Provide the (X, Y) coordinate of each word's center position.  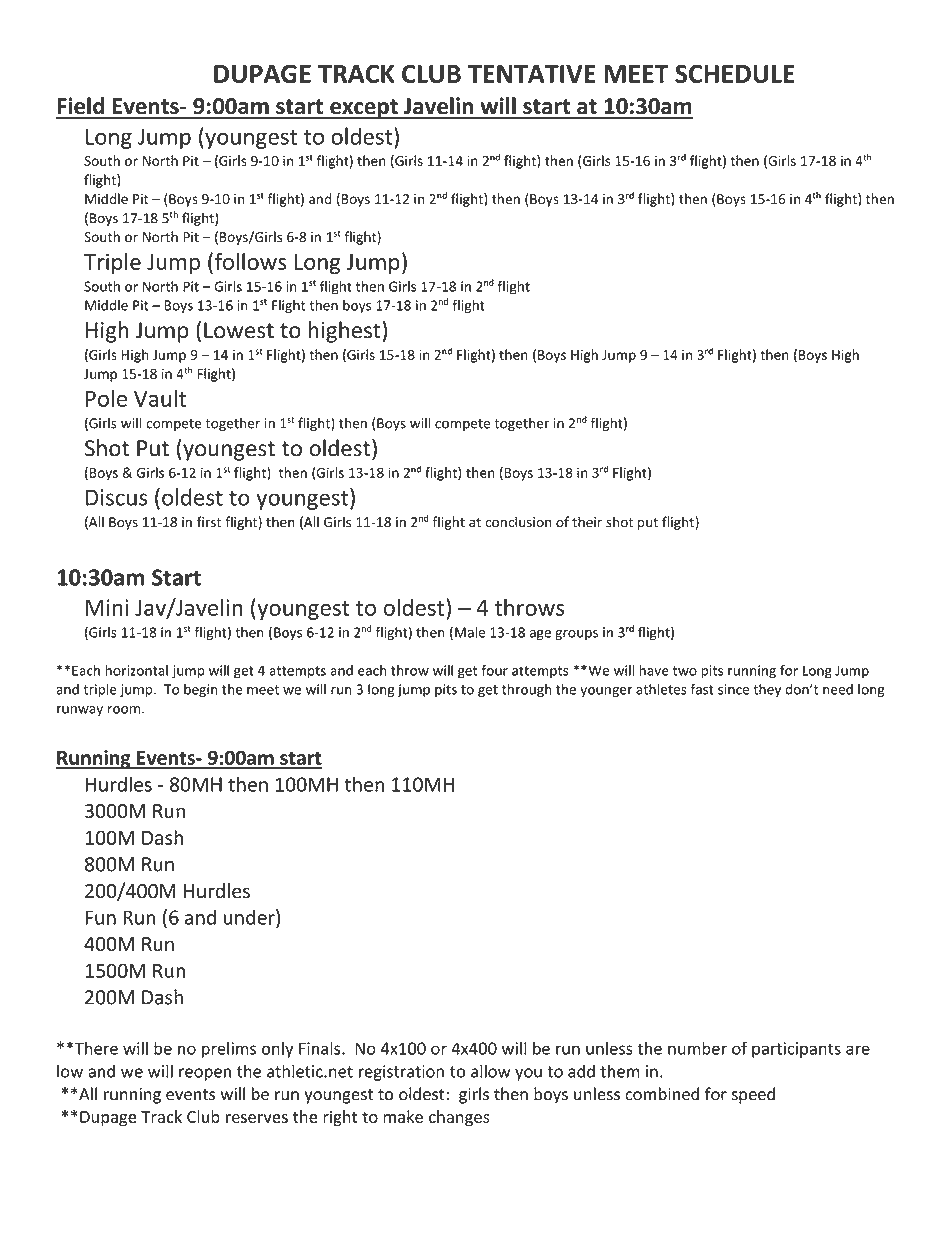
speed (753, 1095)
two (685, 671)
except (364, 109)
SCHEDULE (735, 73)
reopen (205, 1074)
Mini (107, 607)
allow (491, 1071)
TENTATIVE (532, 74)
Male (470, 632)
